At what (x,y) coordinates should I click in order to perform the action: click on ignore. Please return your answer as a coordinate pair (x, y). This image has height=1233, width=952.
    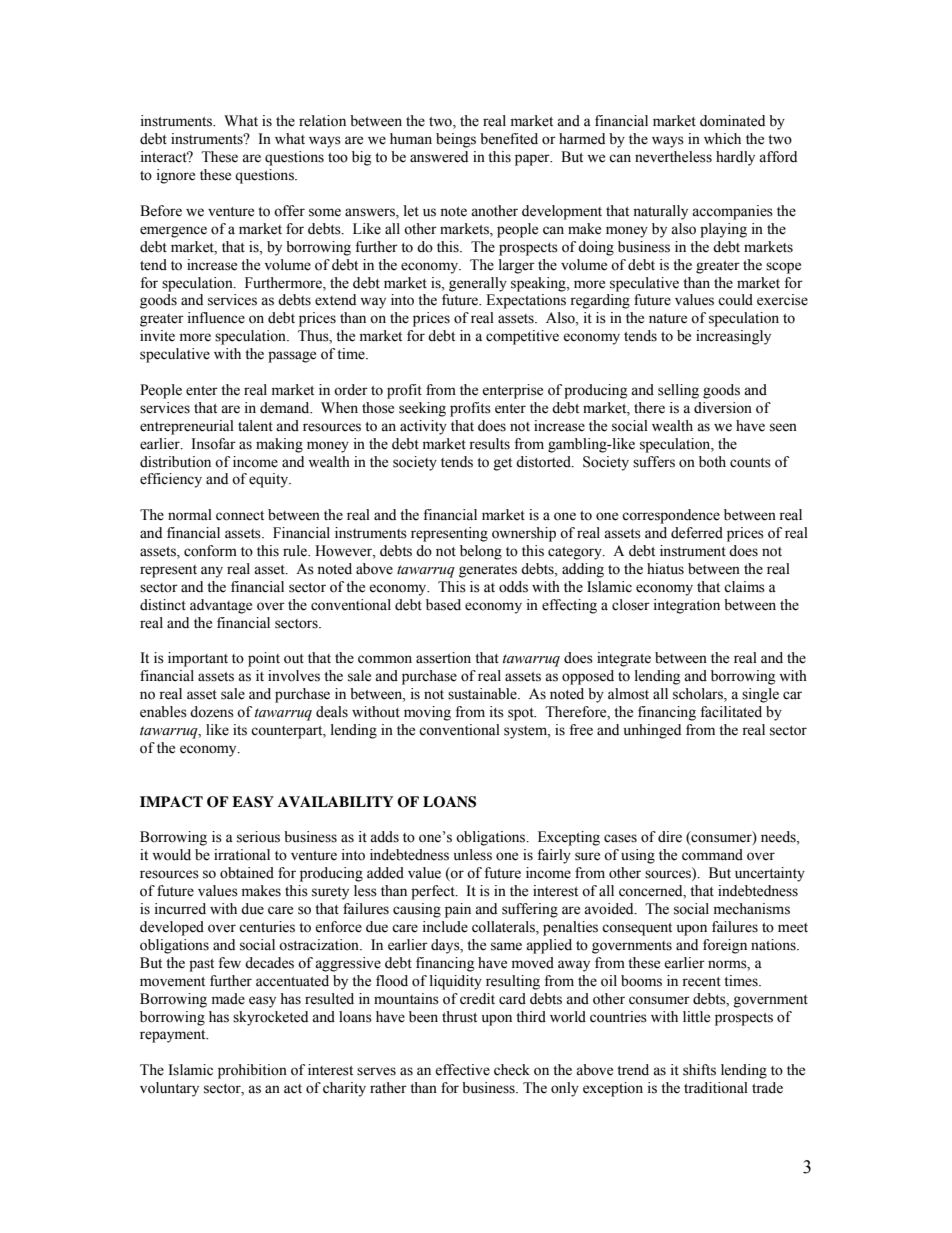
    Looking at the image, I should click on (176, 176).
